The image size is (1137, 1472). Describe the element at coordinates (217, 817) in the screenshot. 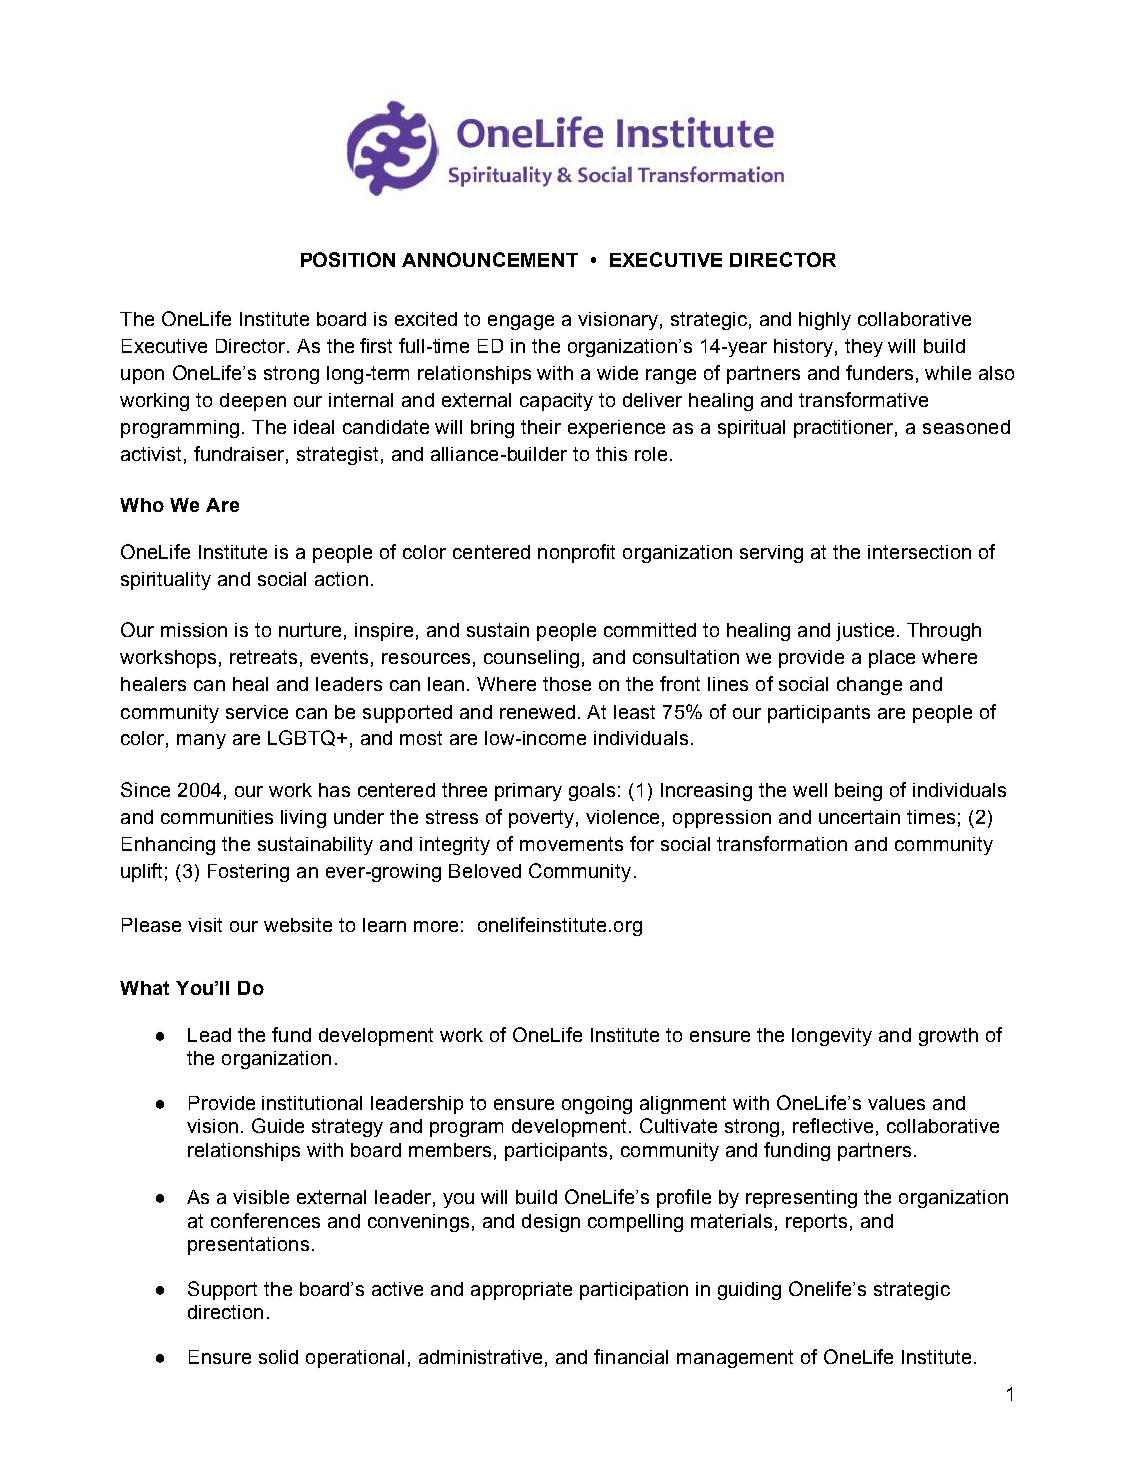

I see `communities` at that location.
